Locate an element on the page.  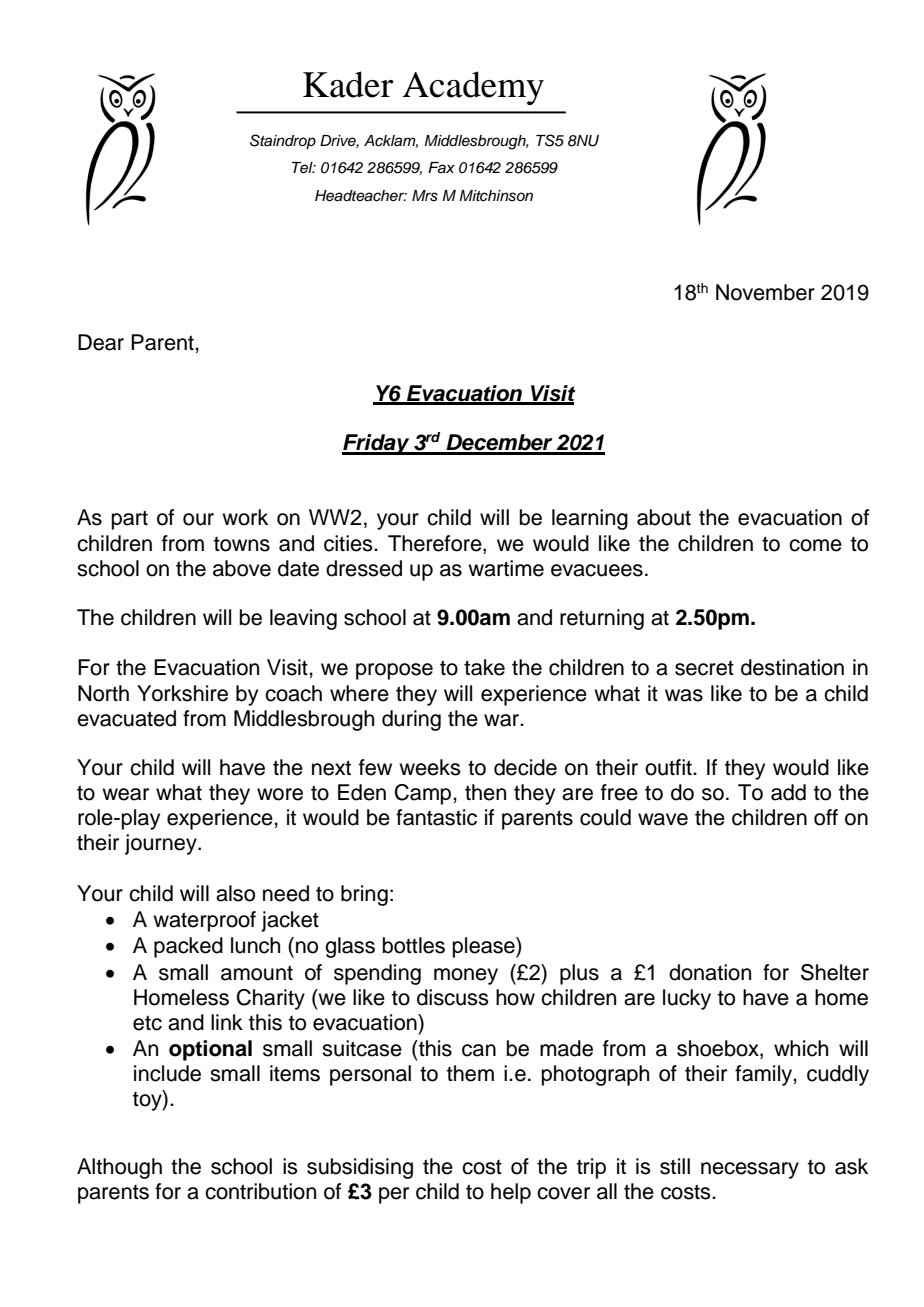
destination is located at coordinates (792, 667).
